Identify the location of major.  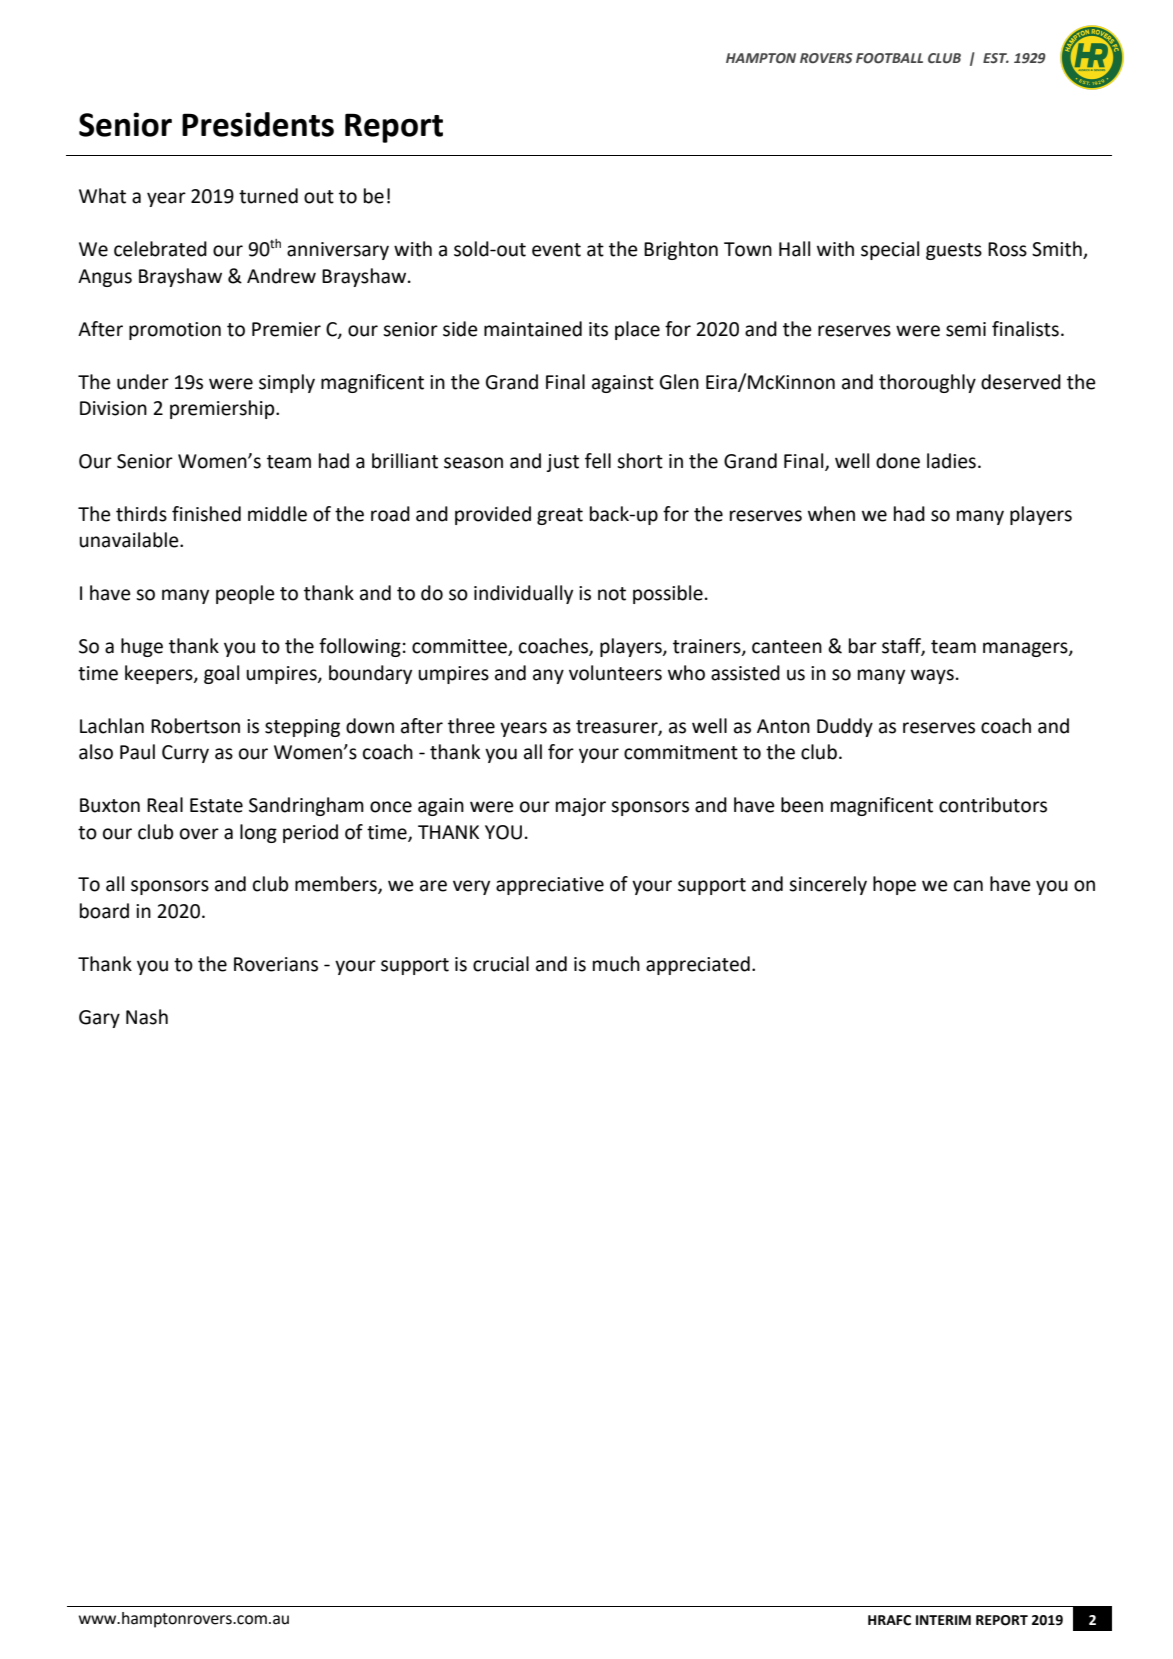
(581, 807).
